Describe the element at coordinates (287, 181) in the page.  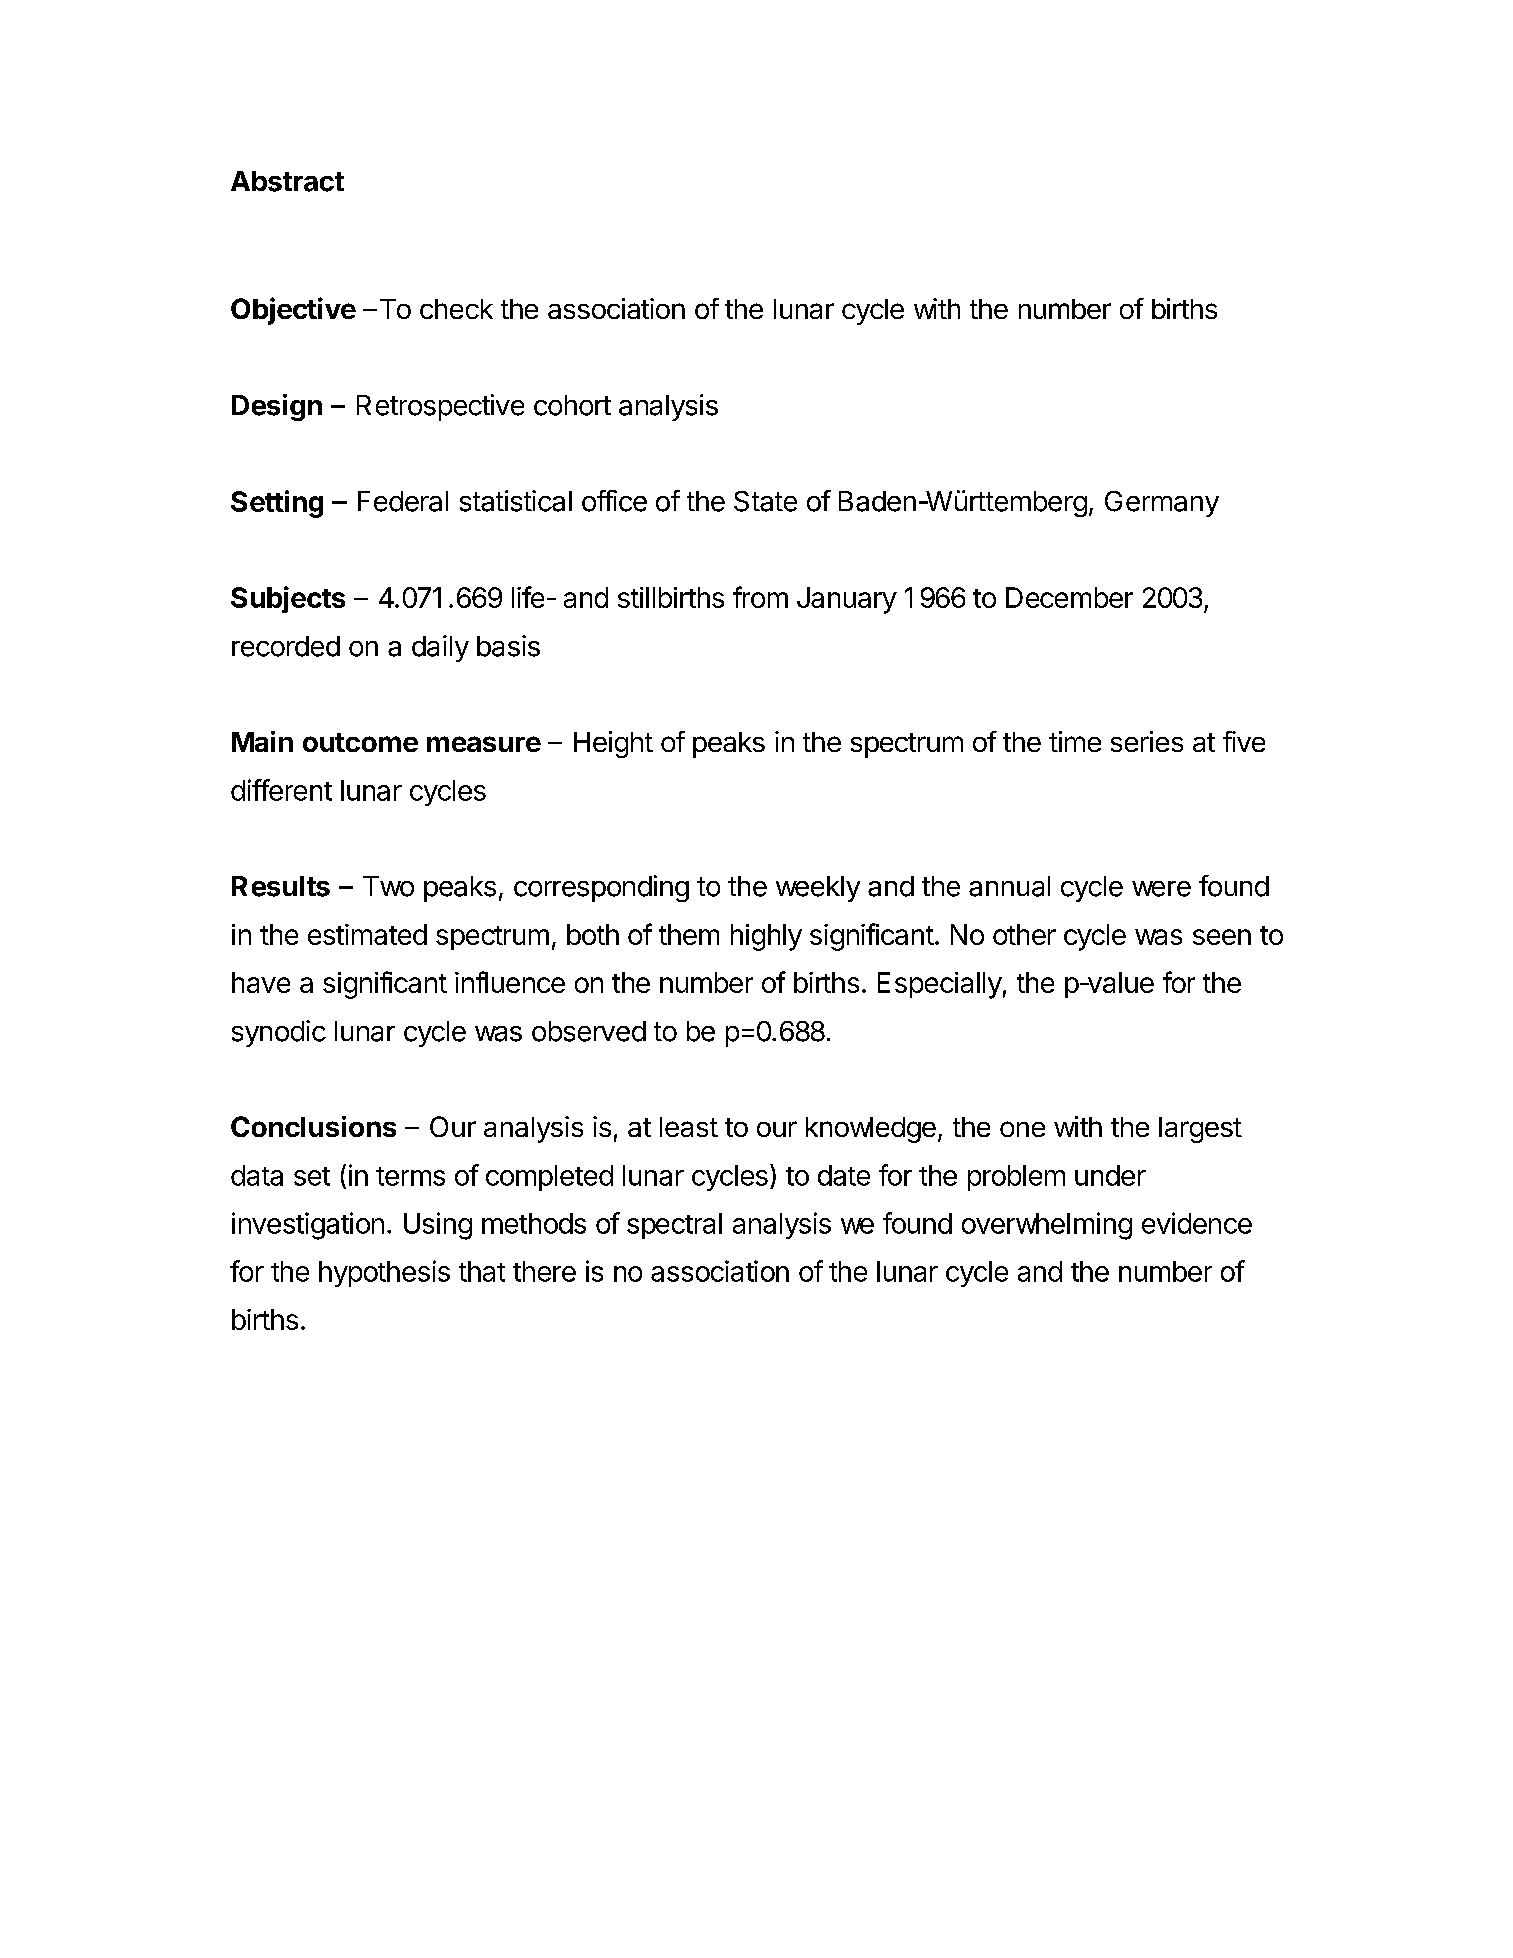
I see `Abstract` at that location.
